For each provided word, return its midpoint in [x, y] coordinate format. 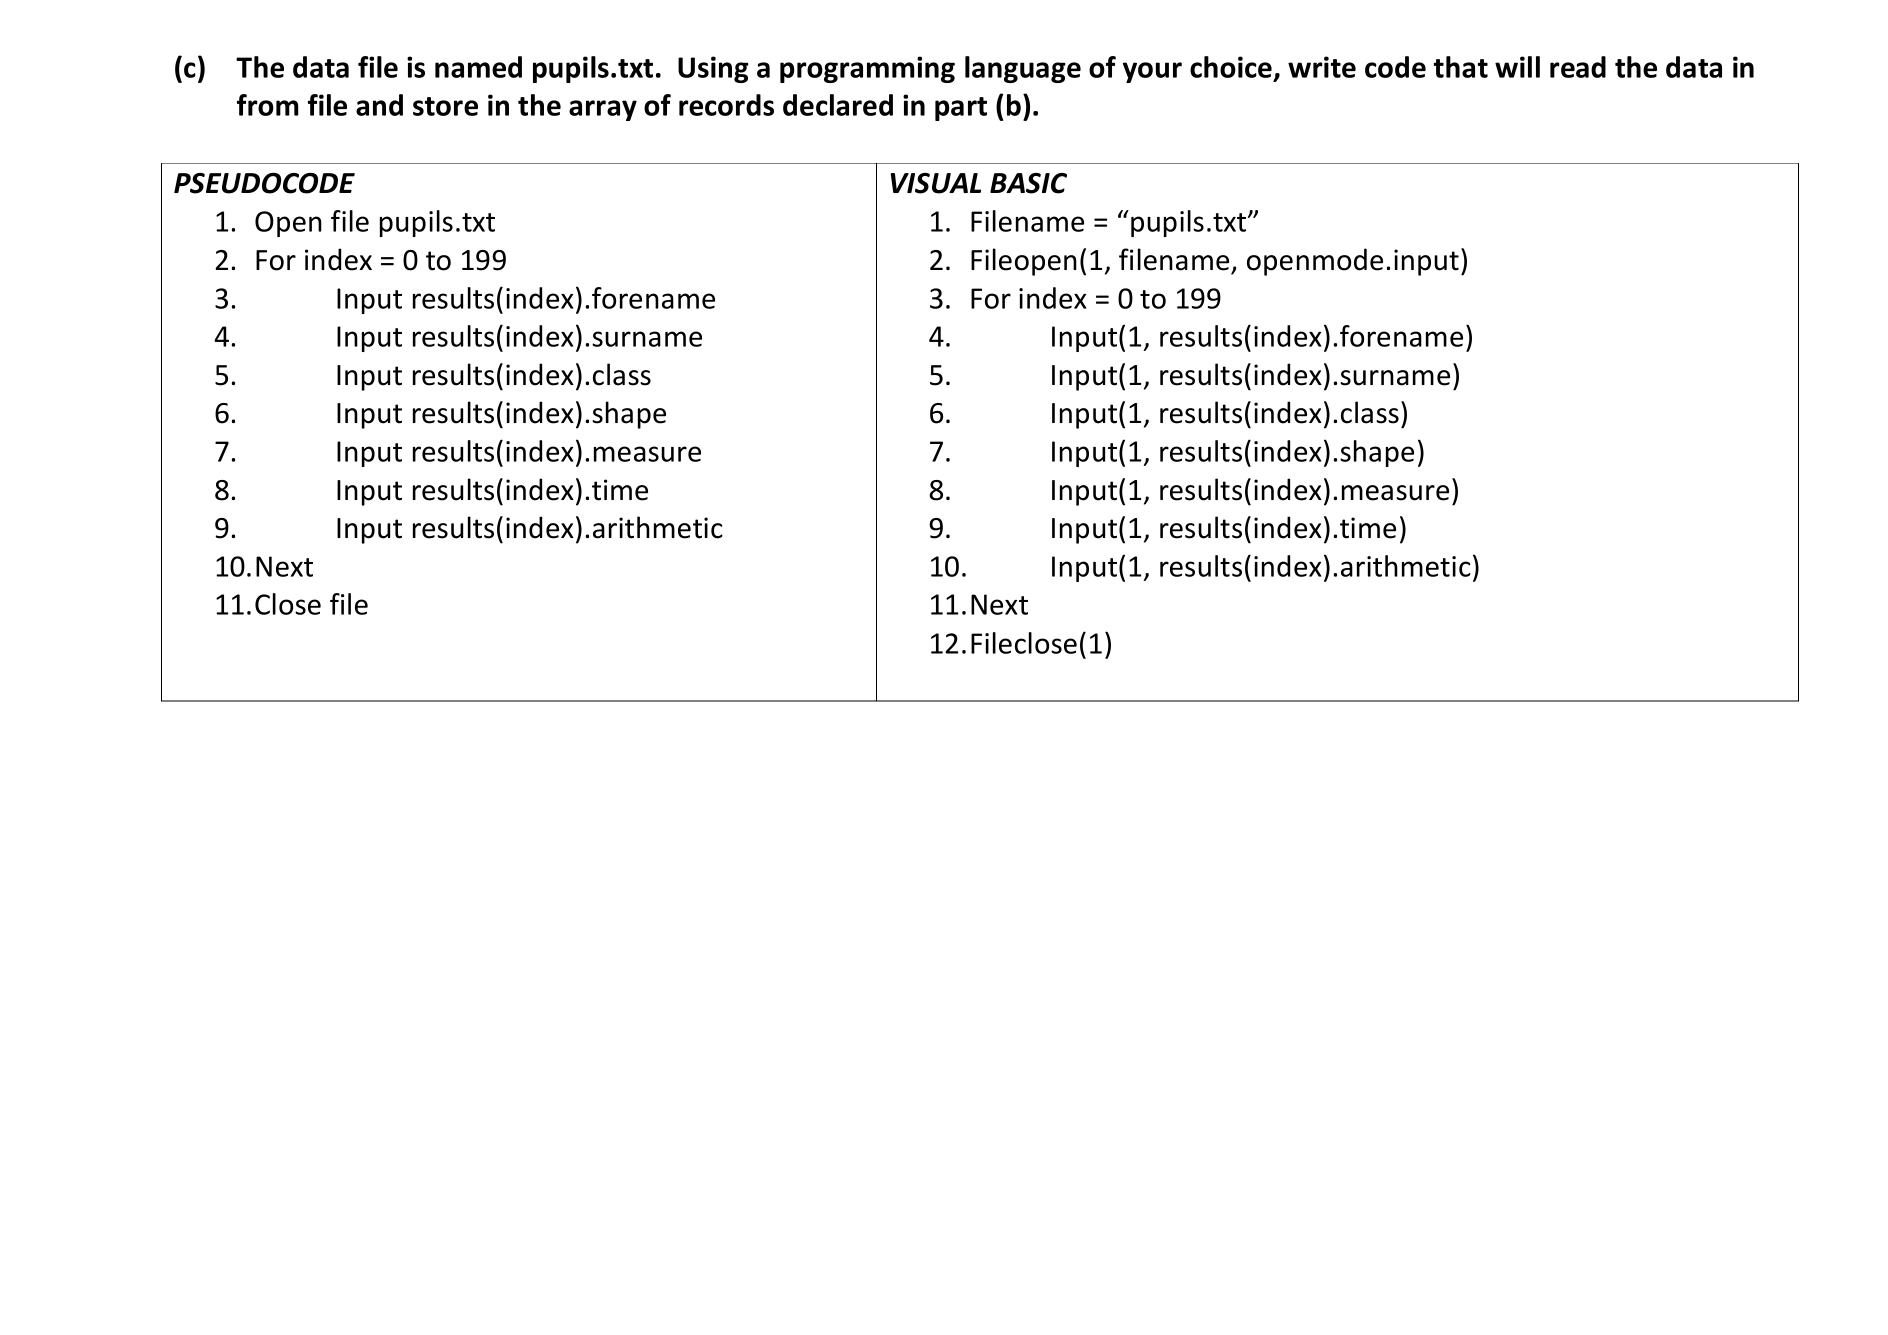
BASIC [1028, 183]
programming [867, 69]
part [961, 109]
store [445, 106]
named [478, 67]
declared [838, 105]
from [267, 105]
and [379, 105]
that [1461, 67]
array [603, 110]
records [726, 105]
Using [713, 69]
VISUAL [936, 183]
